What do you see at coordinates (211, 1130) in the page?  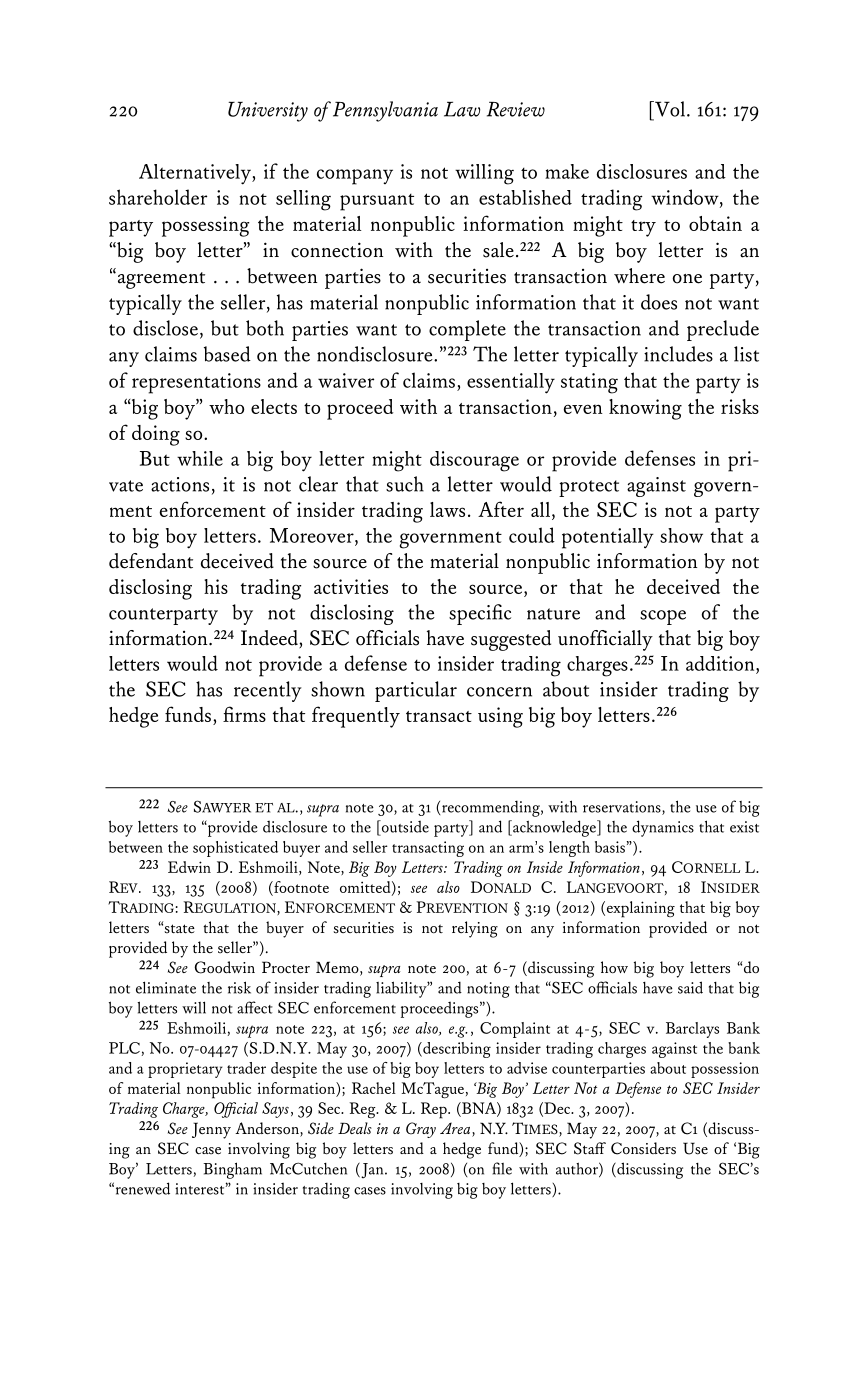 I see `Jenny` at bounding box center [211, 1130].
